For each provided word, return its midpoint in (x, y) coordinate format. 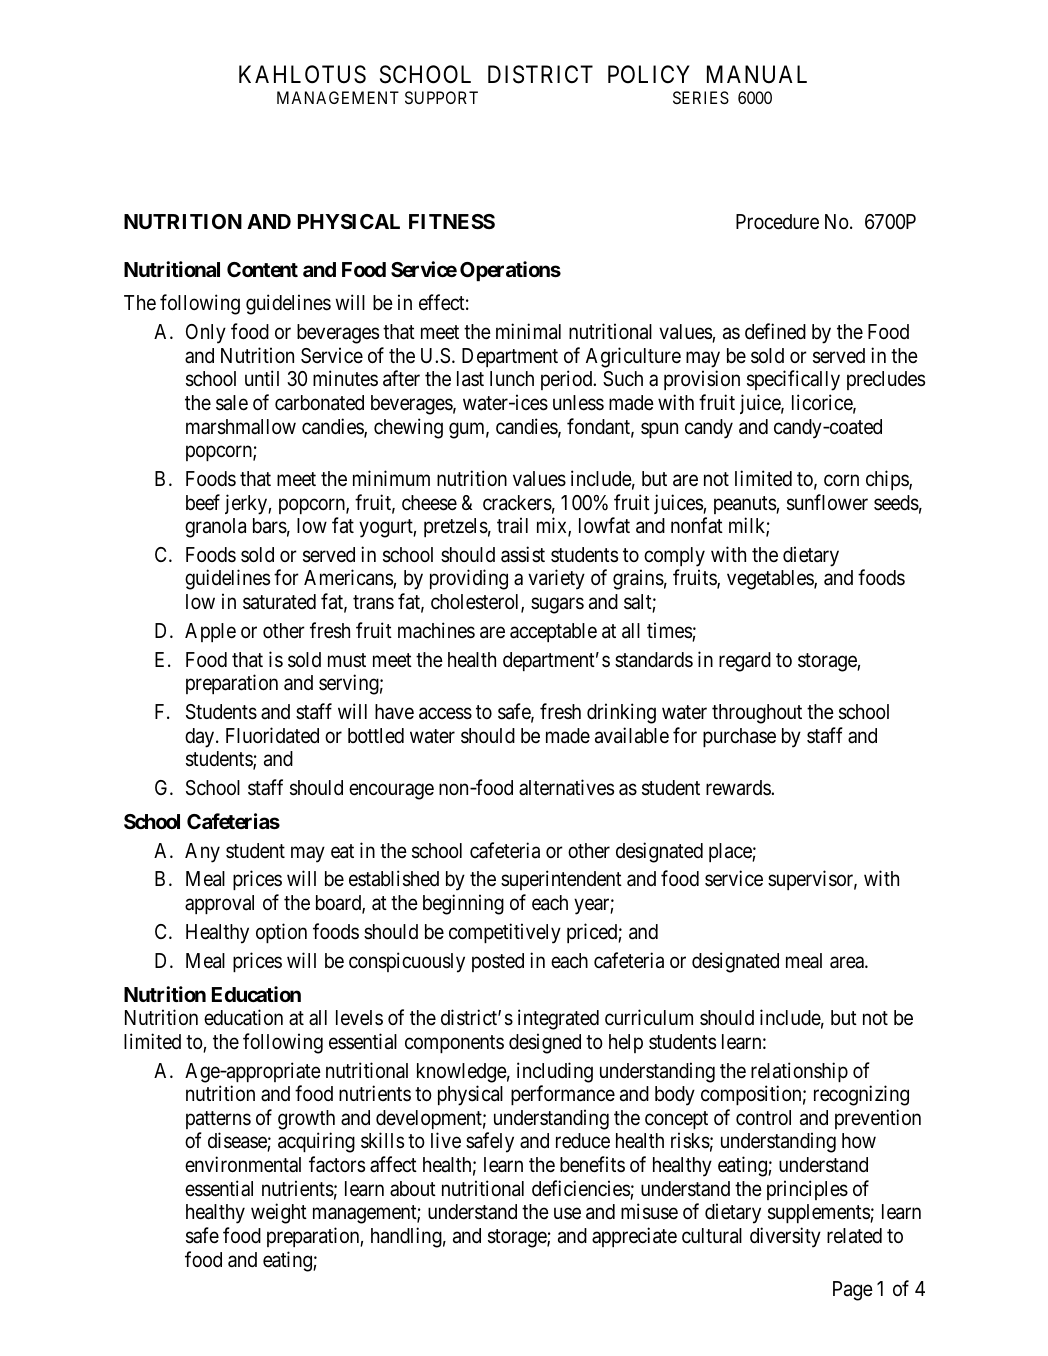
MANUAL (757, 74)
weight (279, 1213)
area (848, 962)
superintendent (561, 880)
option (281, 933)
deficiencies (581, 1189)
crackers (517, 503)
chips (888, 480)
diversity (785, 1237)
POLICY (649, 74)
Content (262, 269)
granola (215, 528)
